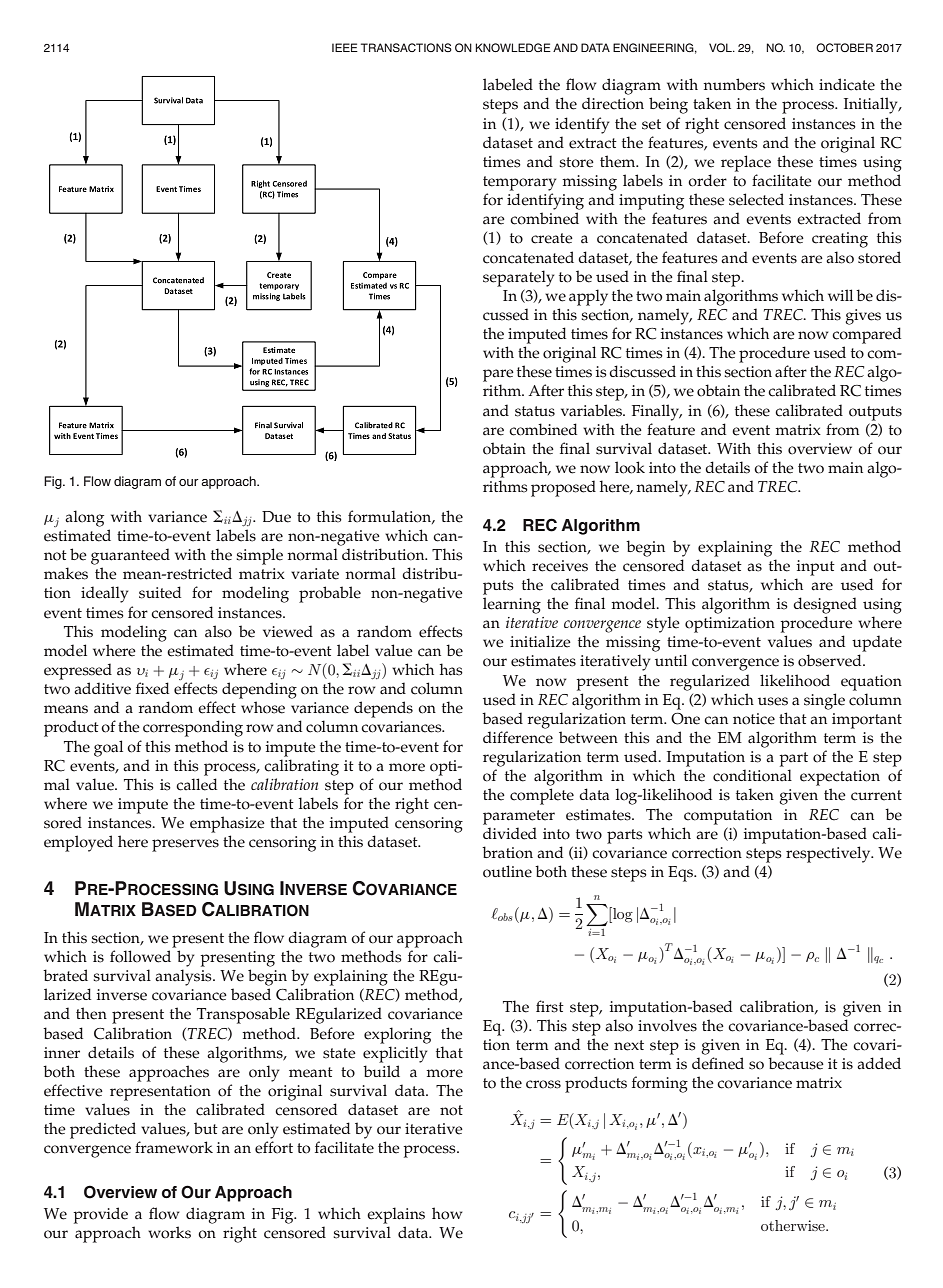 The image size is (943, 1288). Describe the element at coordinates (734, 84) in the screenshot. I see `numbers` at that location.
